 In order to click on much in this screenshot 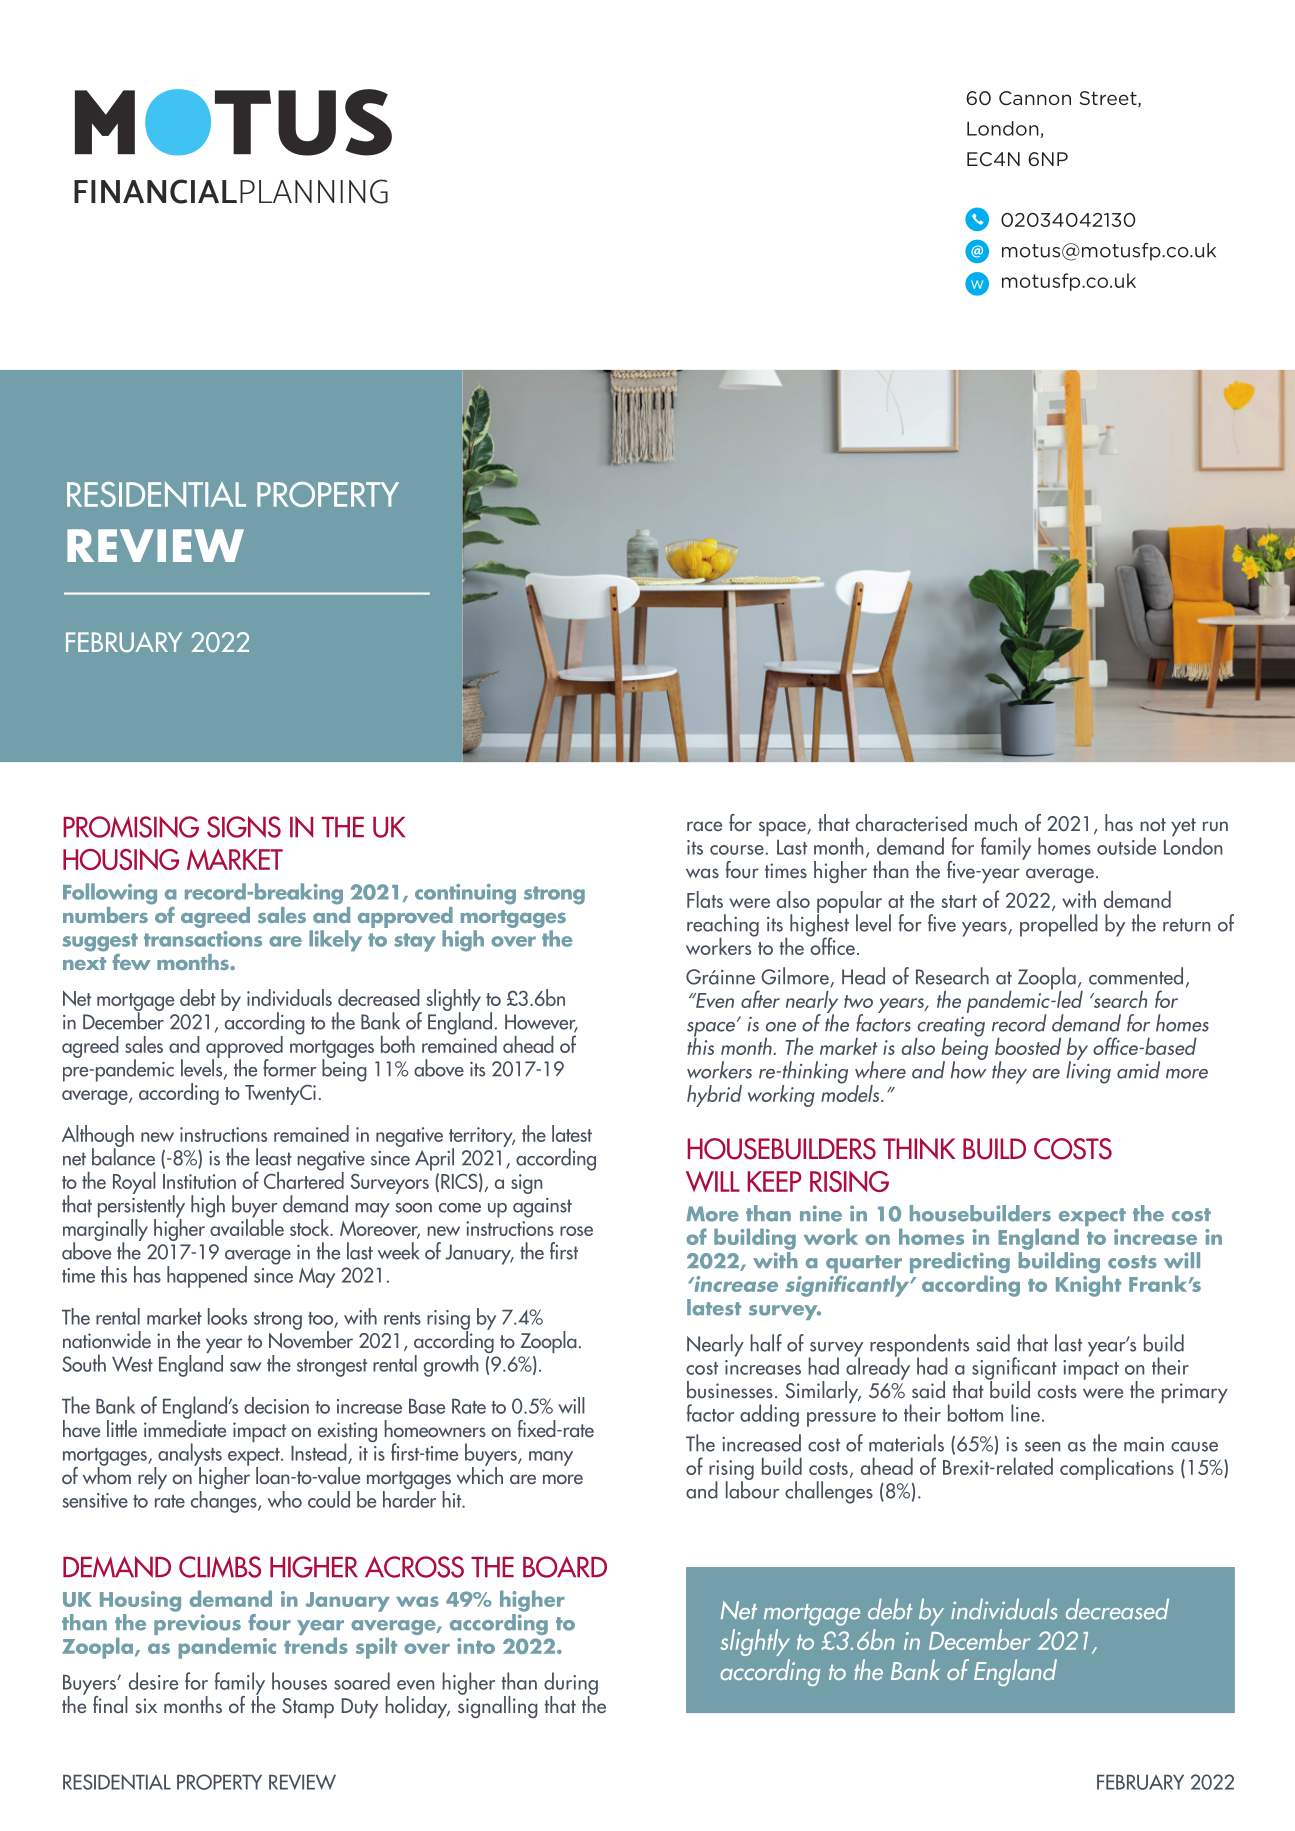, I will do `click(996, 823)`.
